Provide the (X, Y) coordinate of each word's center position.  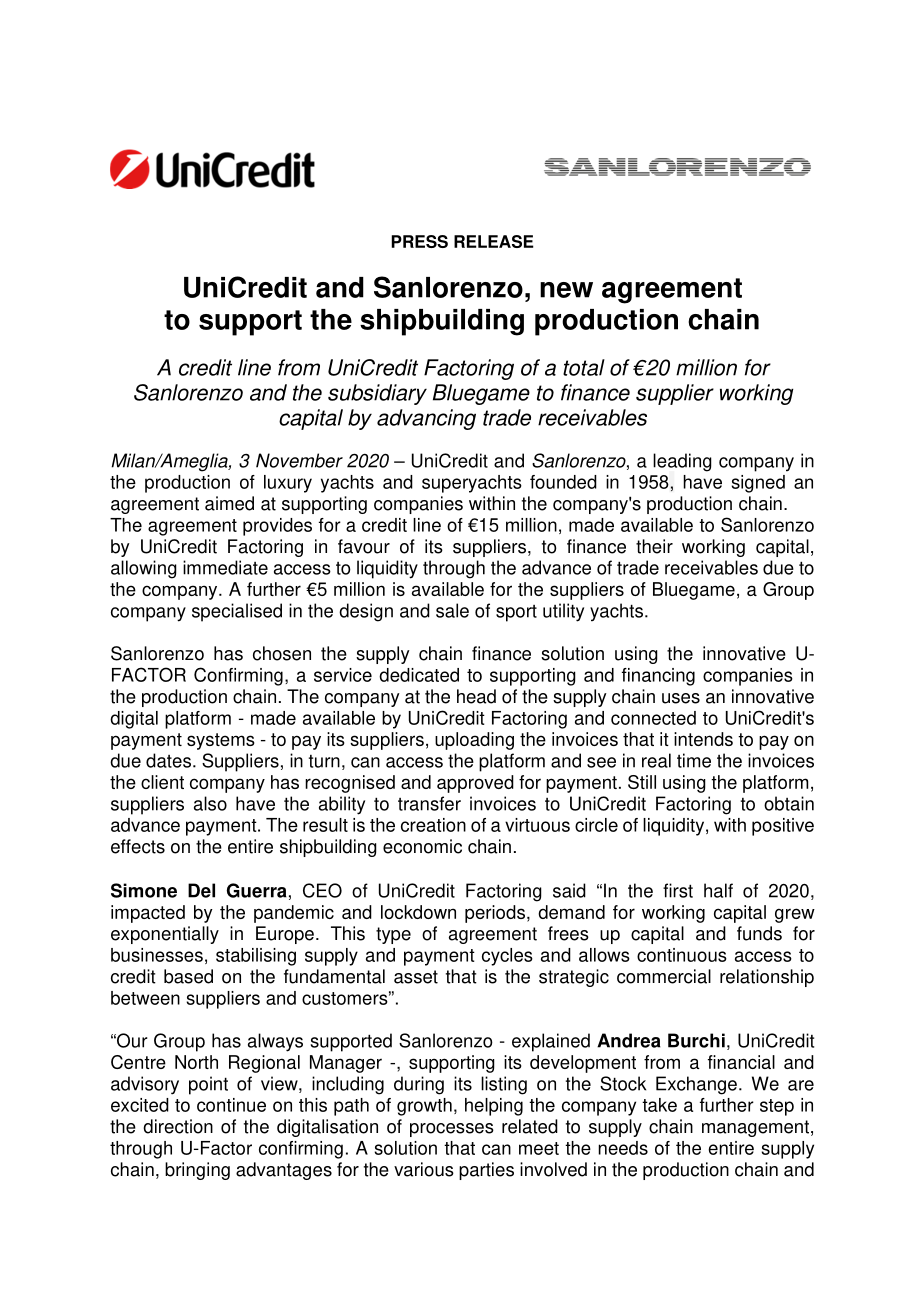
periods (495, 914)
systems (221, 741)
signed (758, 484)
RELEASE (494, 241)
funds (759, 933)
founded (563, 482)
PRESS (419, 241)
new (566, 290)
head (476, 696)
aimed (229, 503)
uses (681, 698)
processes (452, 1130)
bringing (197, 1171)
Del (201, 890)
